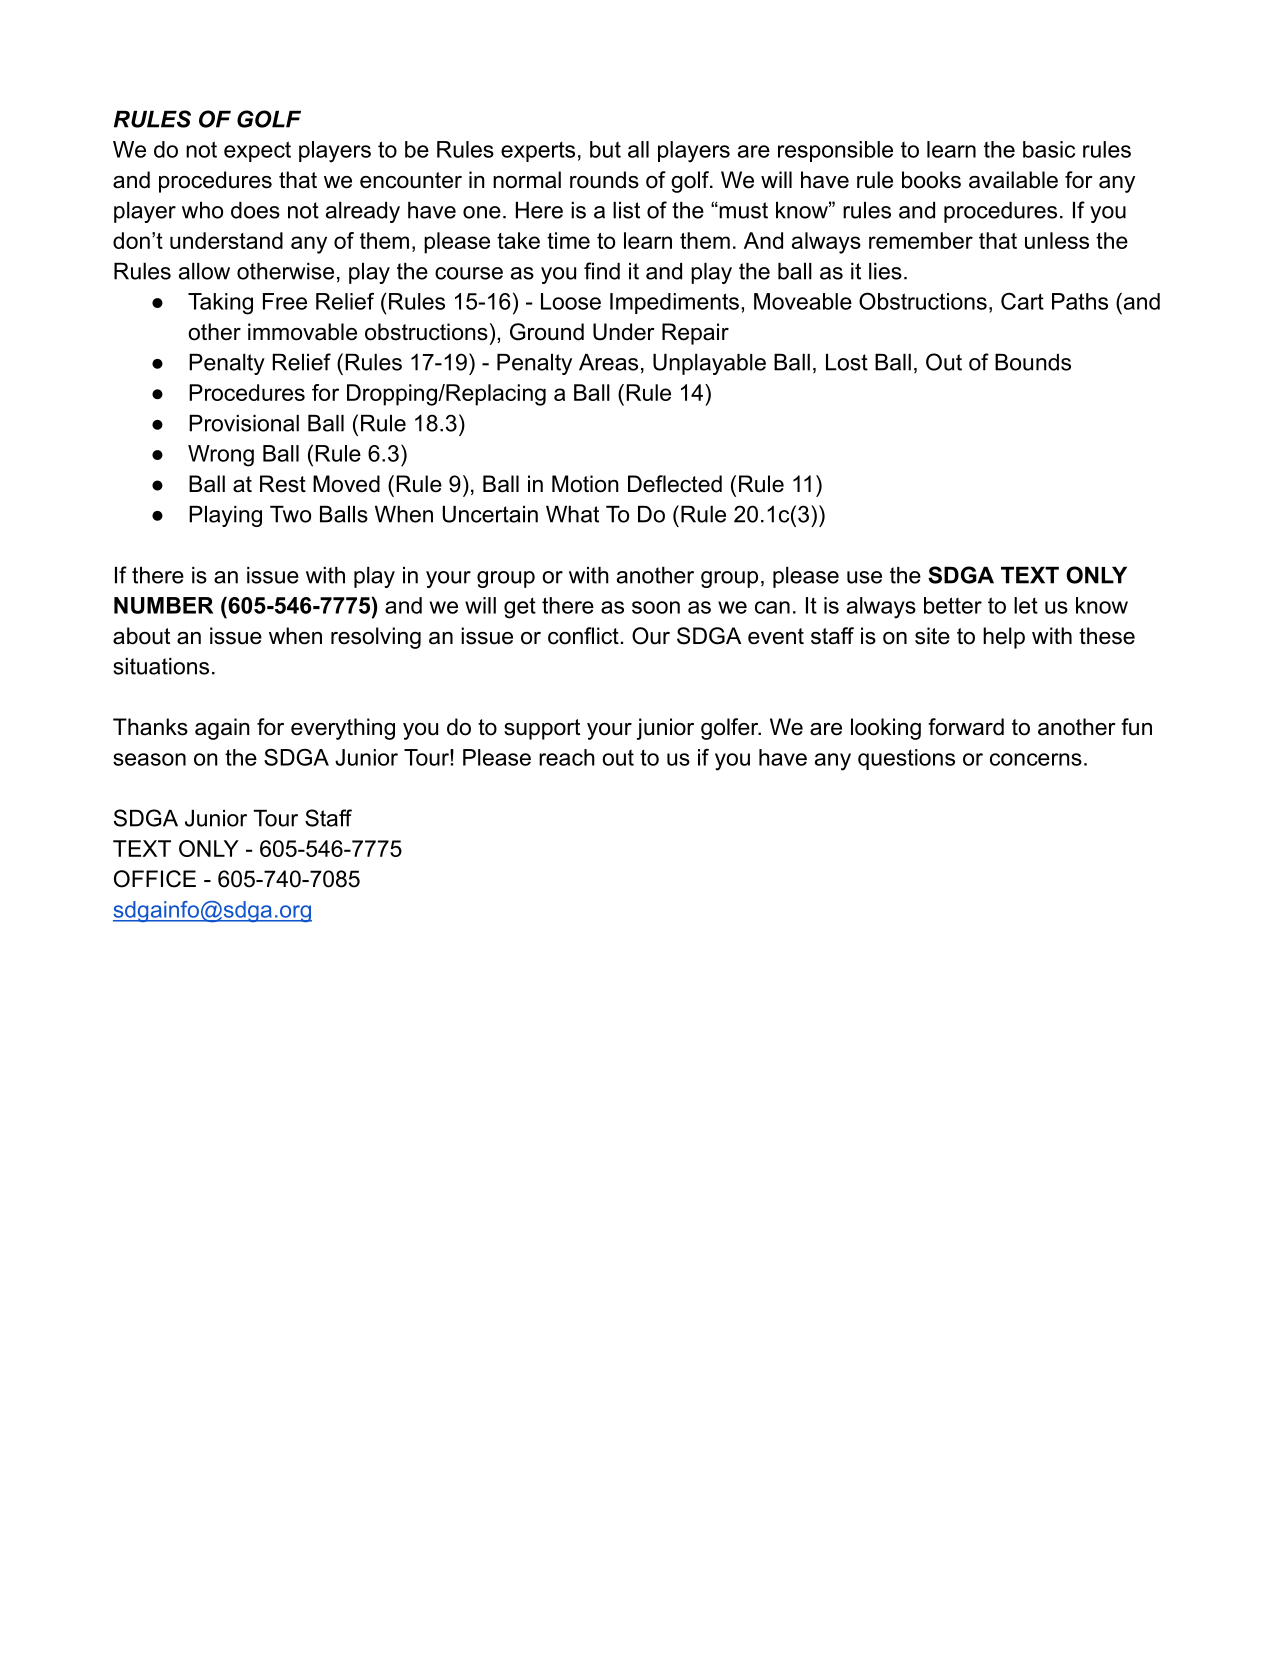 The height and width of the page is (1655, 1279). I want to click on What, so click(572, 514).
